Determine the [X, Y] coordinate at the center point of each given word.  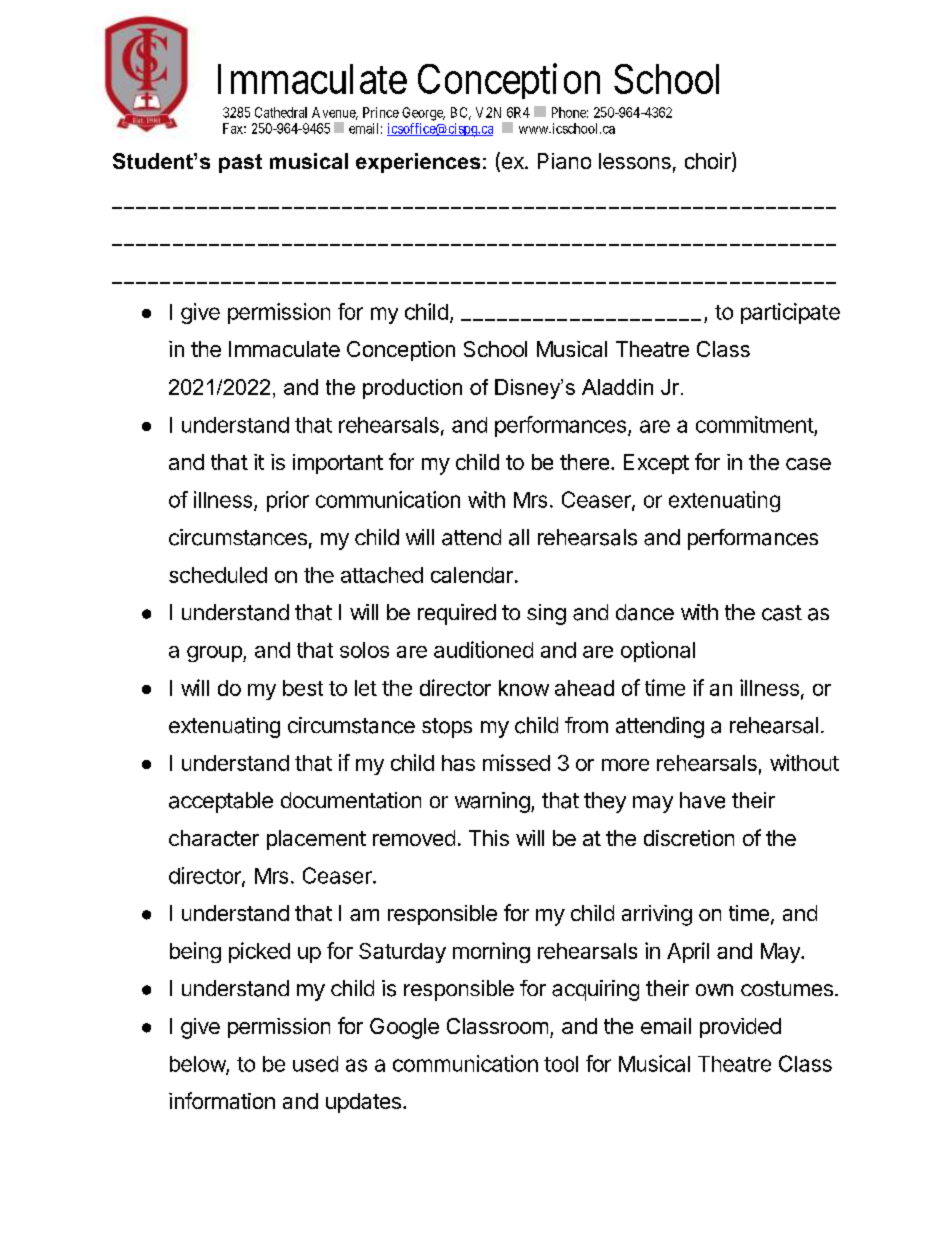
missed [516, 762]
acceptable [221, 802]
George [423, 114]
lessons [635, 161]
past [240, 163]
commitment [755, 424]
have [702, 800]
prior [288, 501]
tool [561, 1064]
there [584, 462]
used [315, 1064]
